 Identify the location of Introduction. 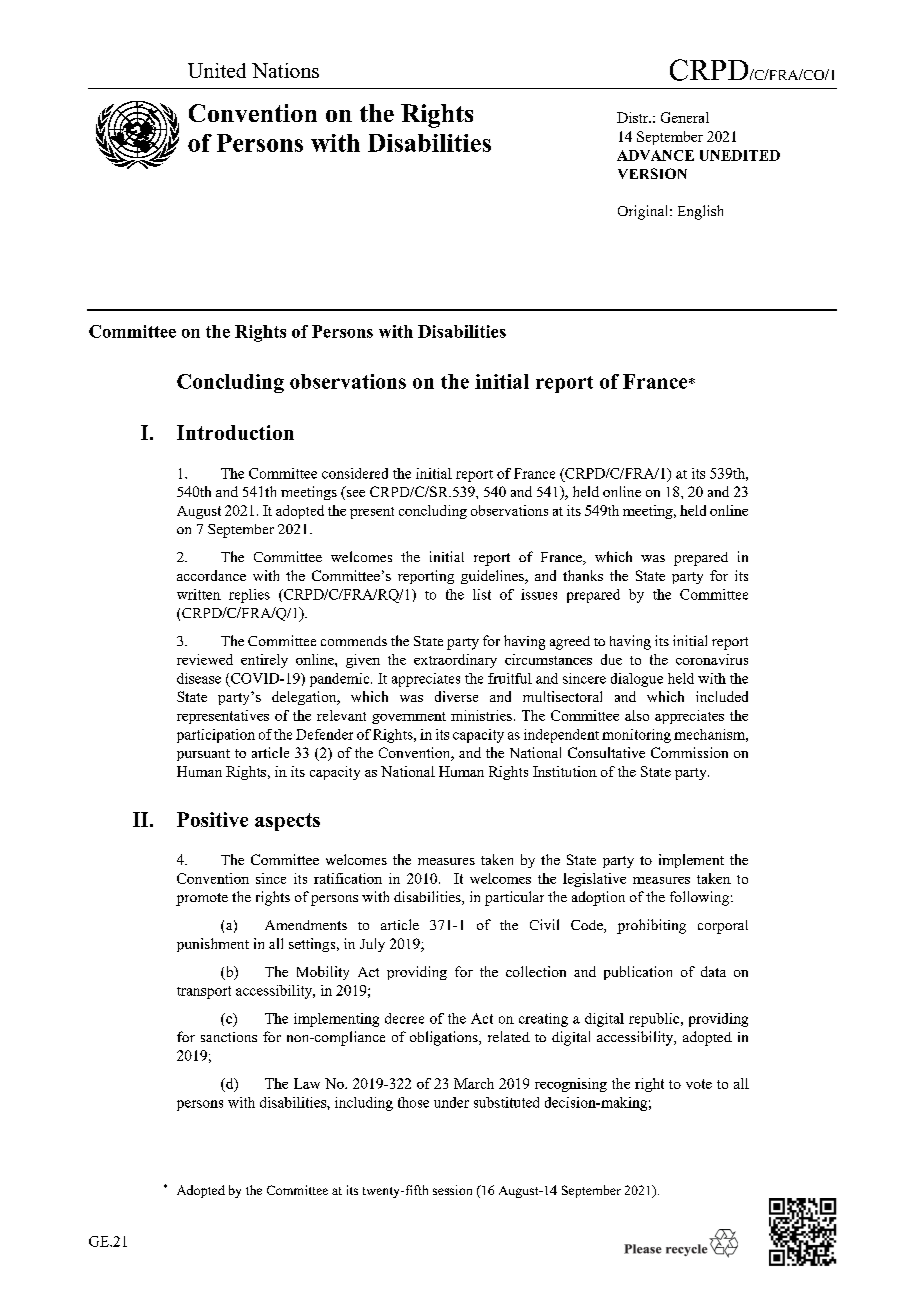
(235, 432).
